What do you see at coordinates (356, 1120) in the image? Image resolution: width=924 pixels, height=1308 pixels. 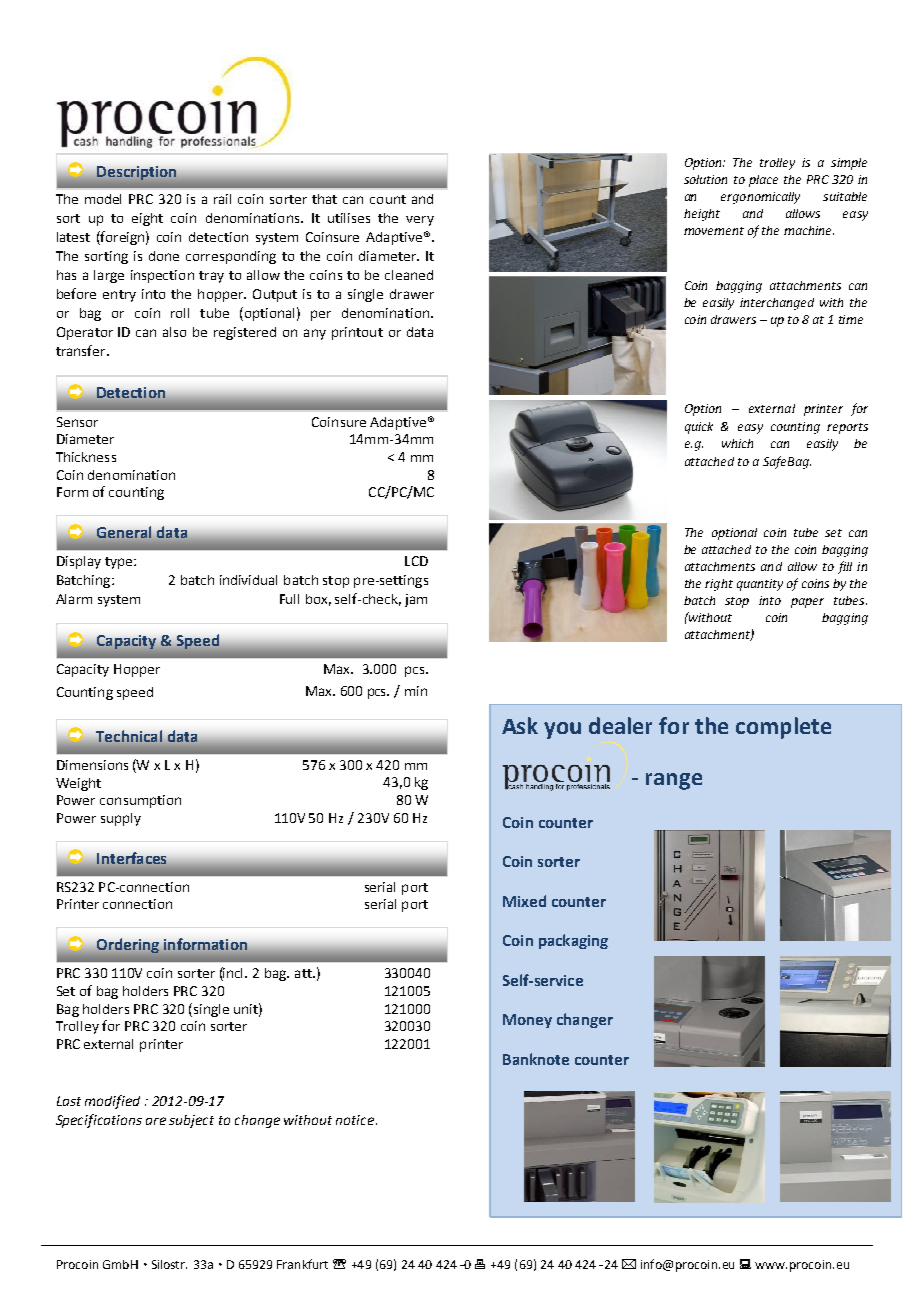 I see `notice` at bounding box center [356, 1120].
